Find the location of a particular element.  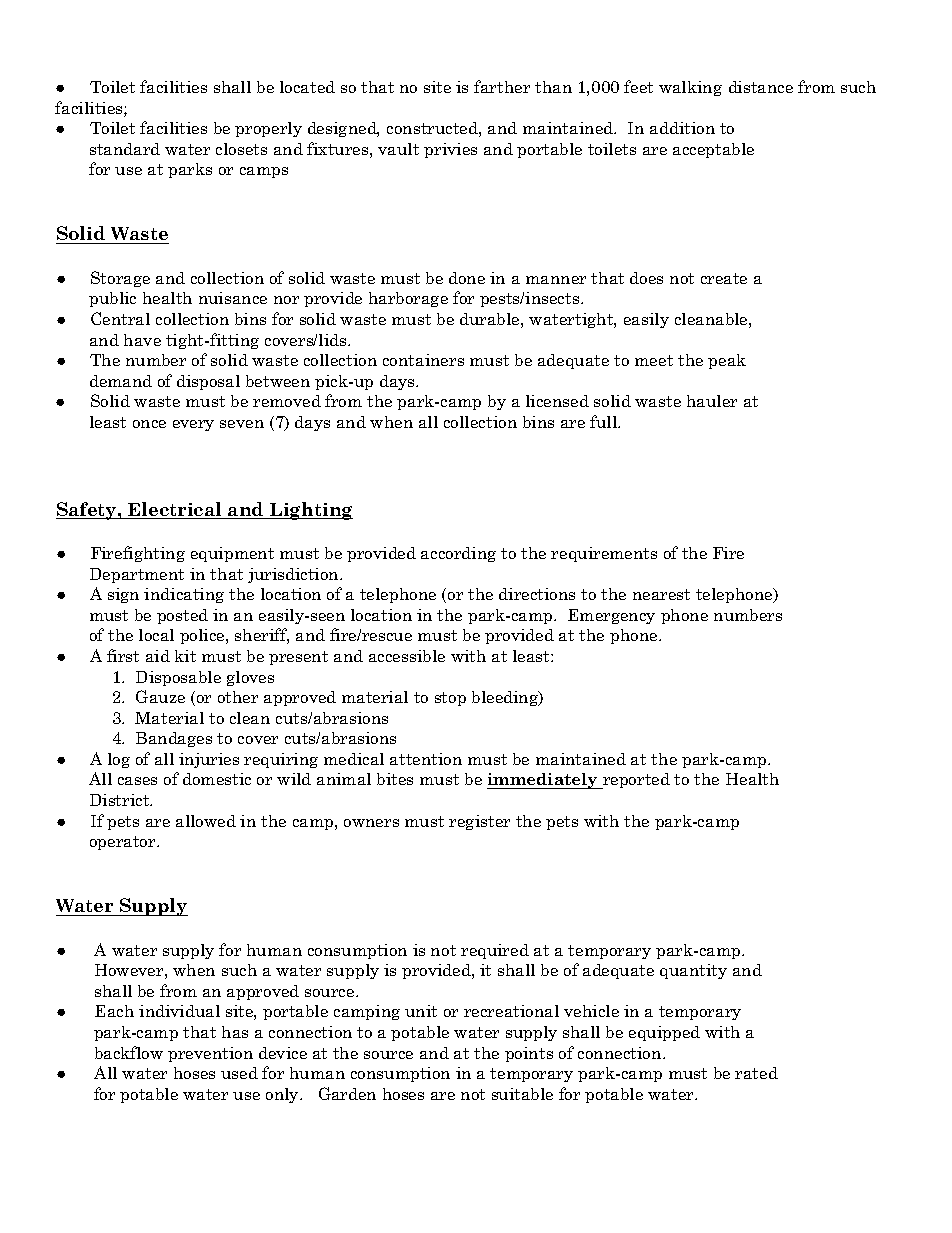

equipped is located at coordinates (664, 1033).
